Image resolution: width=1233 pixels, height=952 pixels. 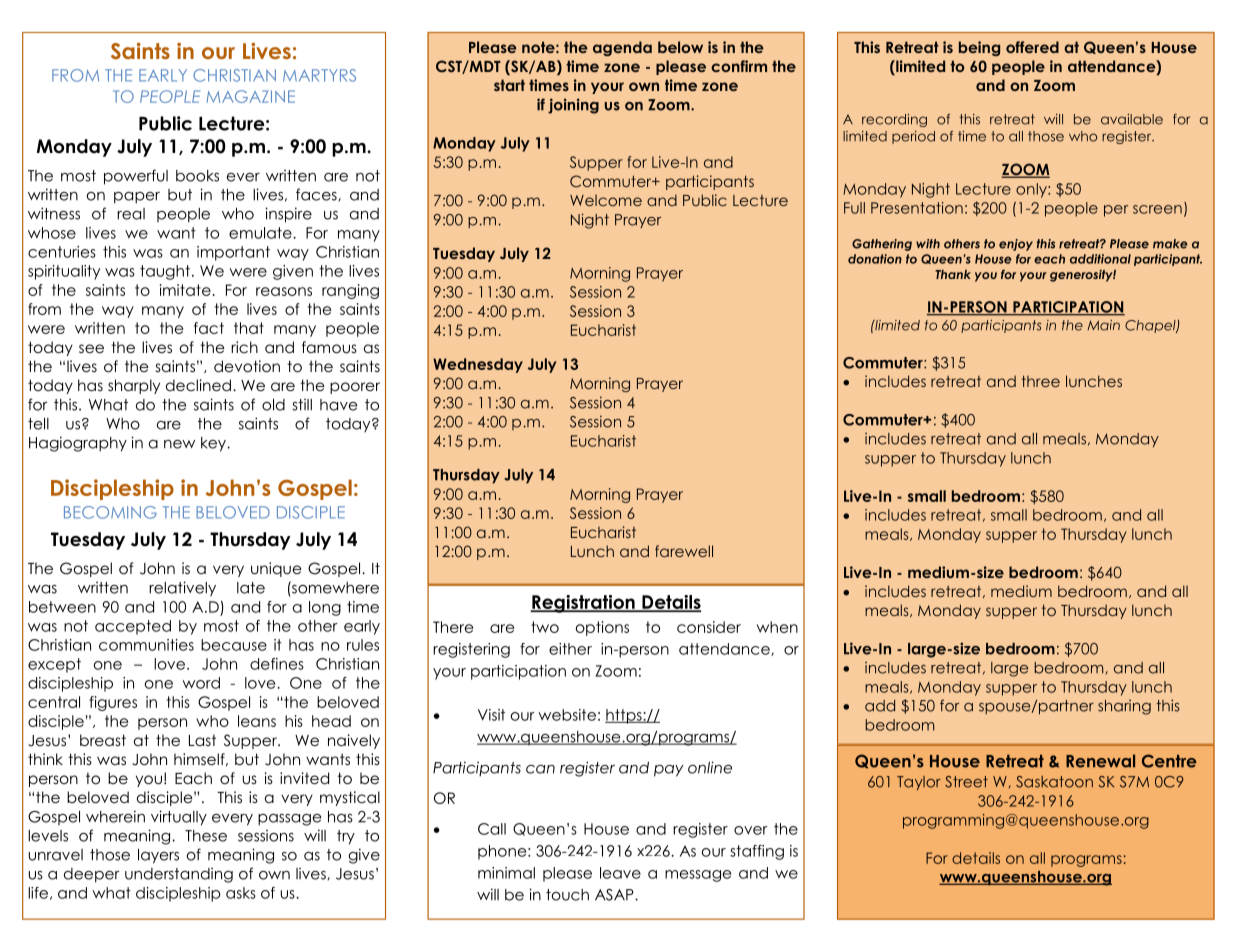 What do you see at coordinates (1032, 47) in the document?
I see `offered` at bounding box center [1032, 47].
